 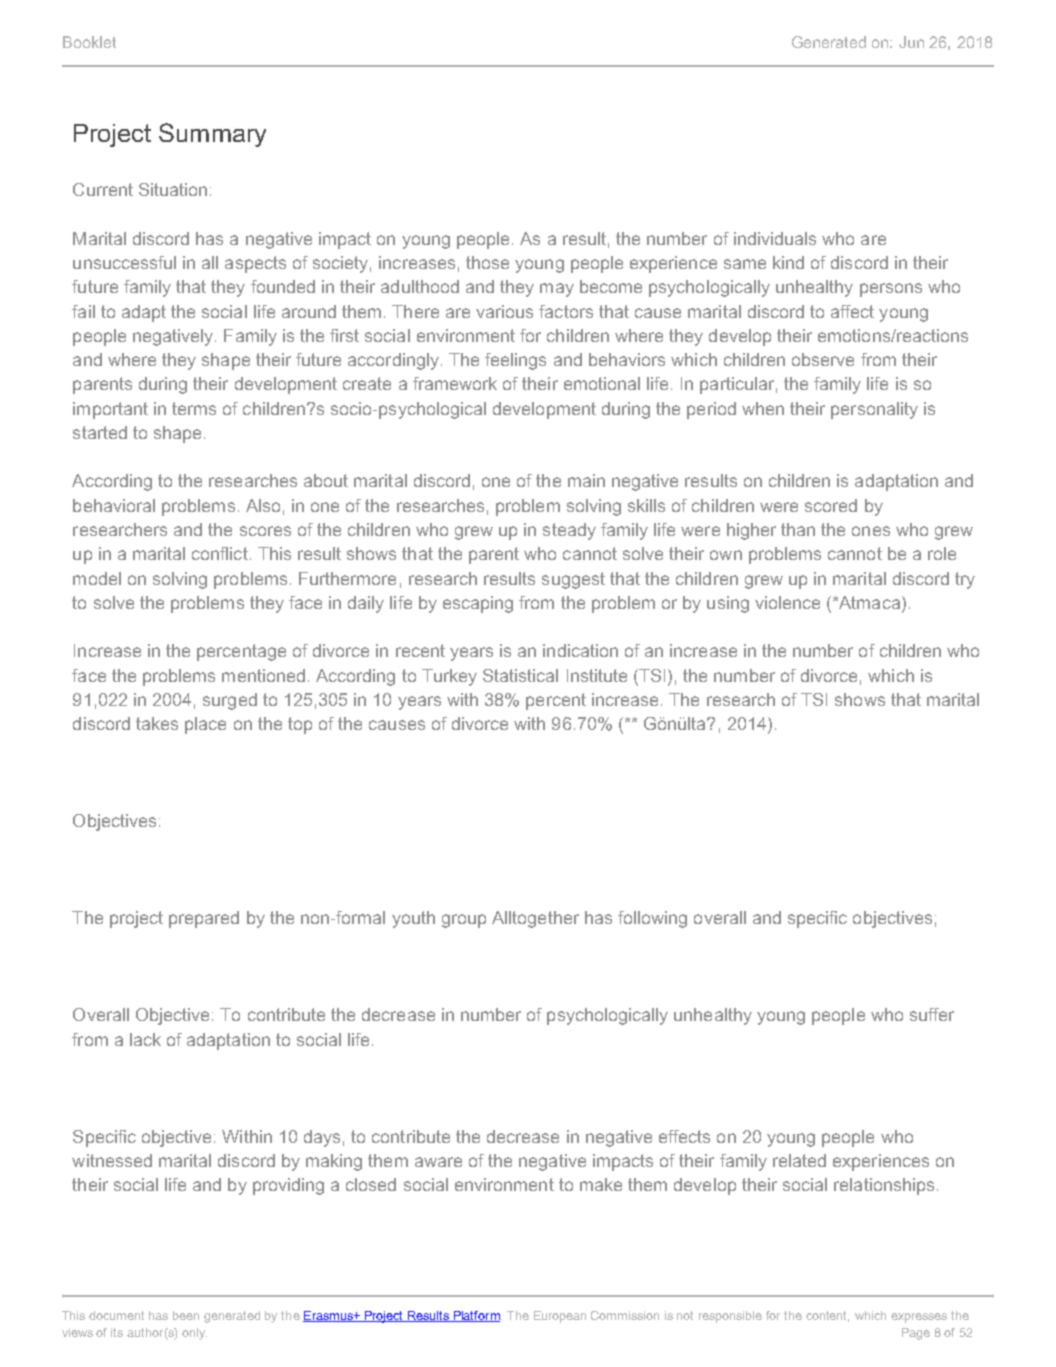 I want to click on aware, so click(x=438, y=1162).
